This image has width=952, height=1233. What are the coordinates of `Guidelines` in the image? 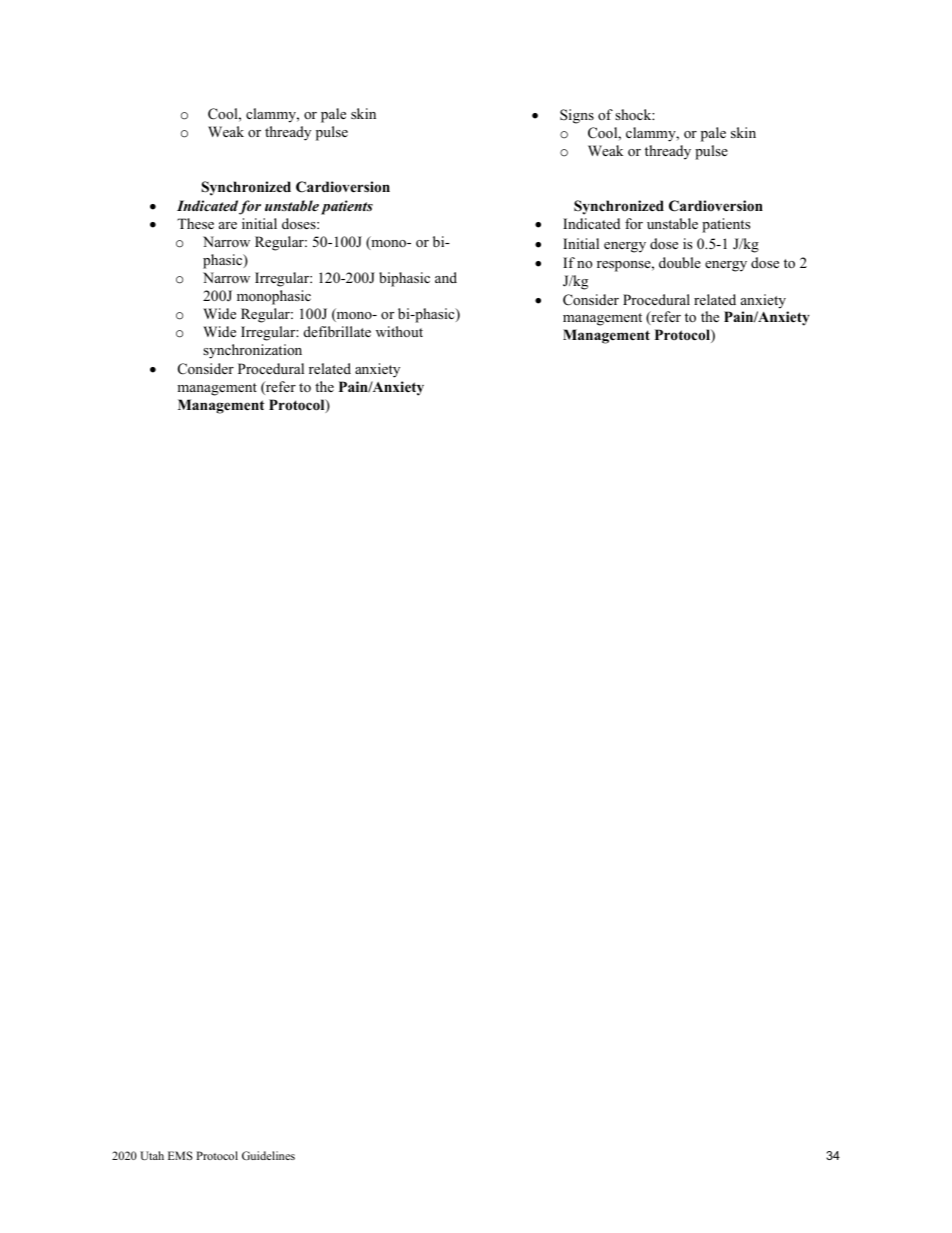 It's located at (268, 1155).
